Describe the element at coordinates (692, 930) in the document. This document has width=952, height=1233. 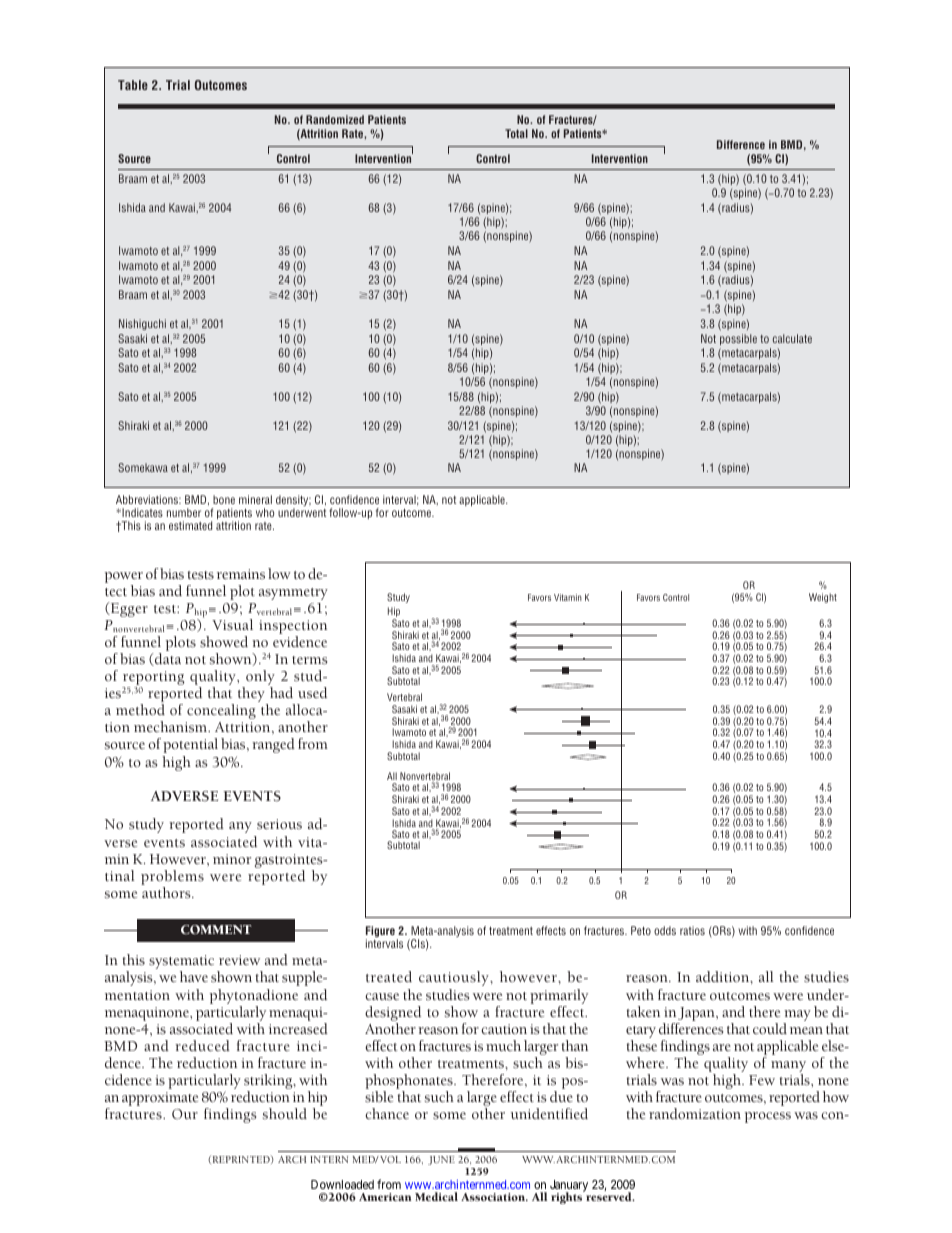
I see `ratios` at that location.
